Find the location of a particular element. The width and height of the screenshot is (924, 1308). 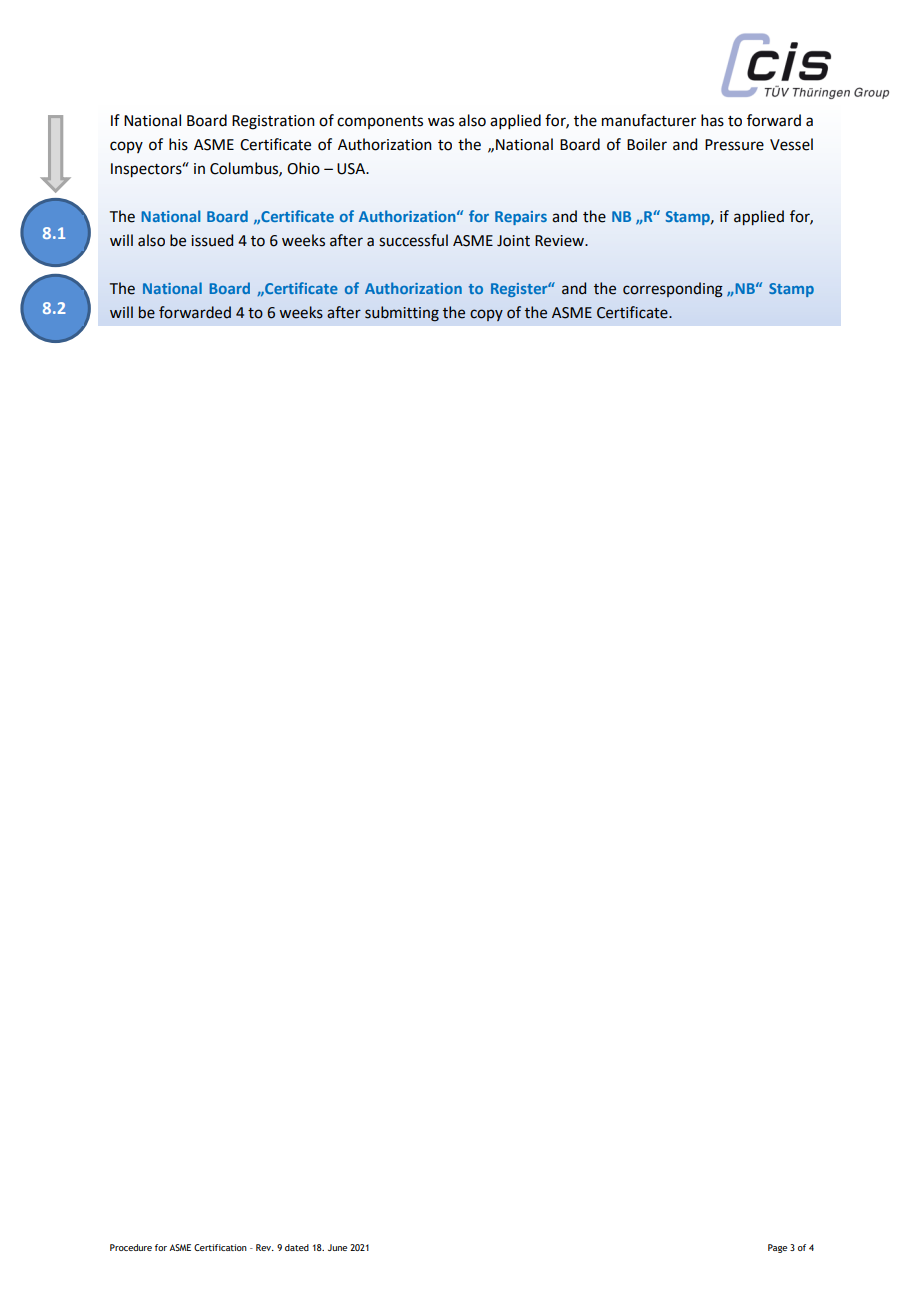

his is located at coordinates (178, 144).
